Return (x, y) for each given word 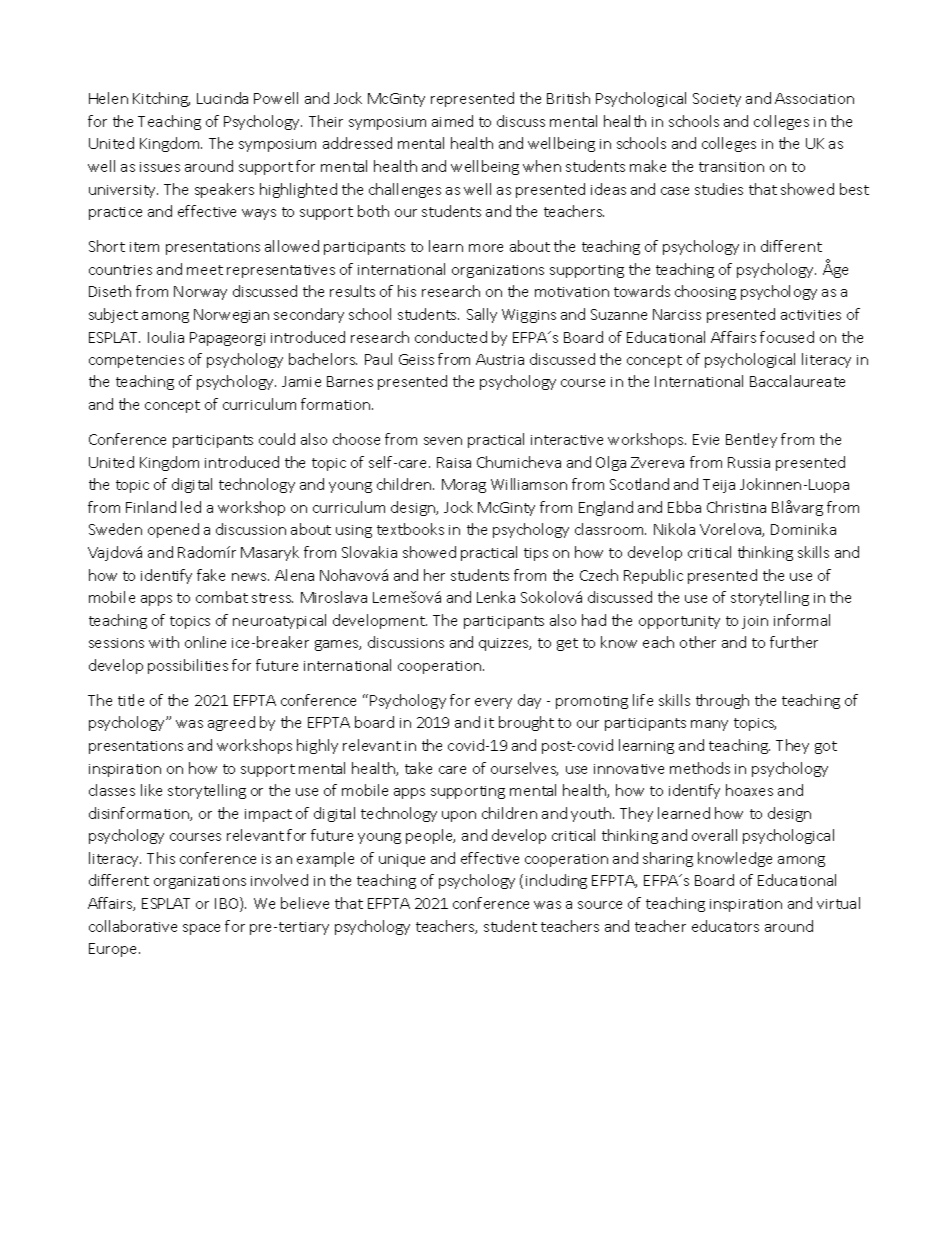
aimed (452, 121)
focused (787, 337)
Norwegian (231, 316)
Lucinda (222, 98)
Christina (736, 507)
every (493, 703)
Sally (482, 315)
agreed (231, 723)
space (201, 929)
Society (717, 100)
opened (173, 530)
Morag (464, 486)
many (709, 725)
